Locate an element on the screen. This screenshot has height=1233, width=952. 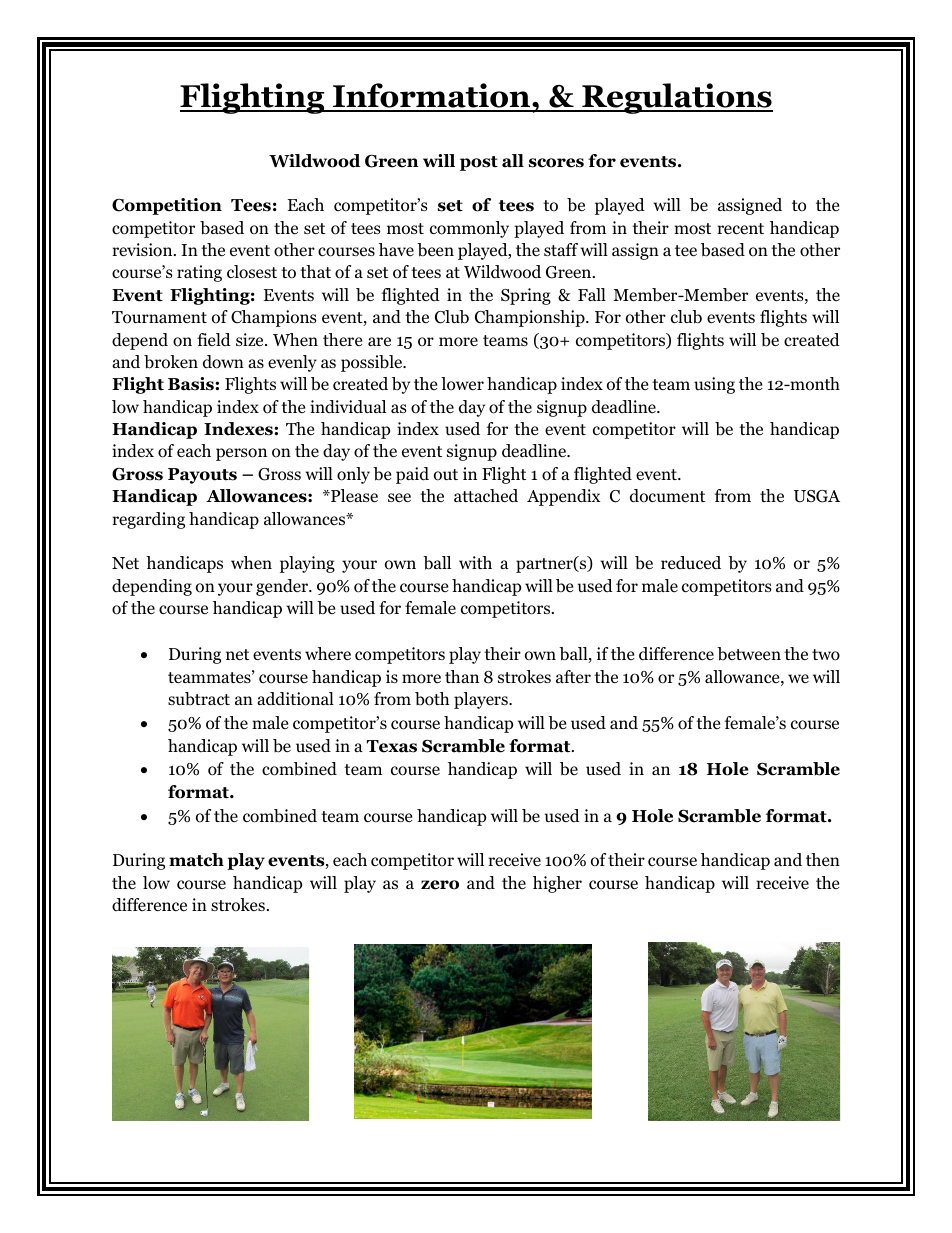
with is located at coordinates (475, 562).
